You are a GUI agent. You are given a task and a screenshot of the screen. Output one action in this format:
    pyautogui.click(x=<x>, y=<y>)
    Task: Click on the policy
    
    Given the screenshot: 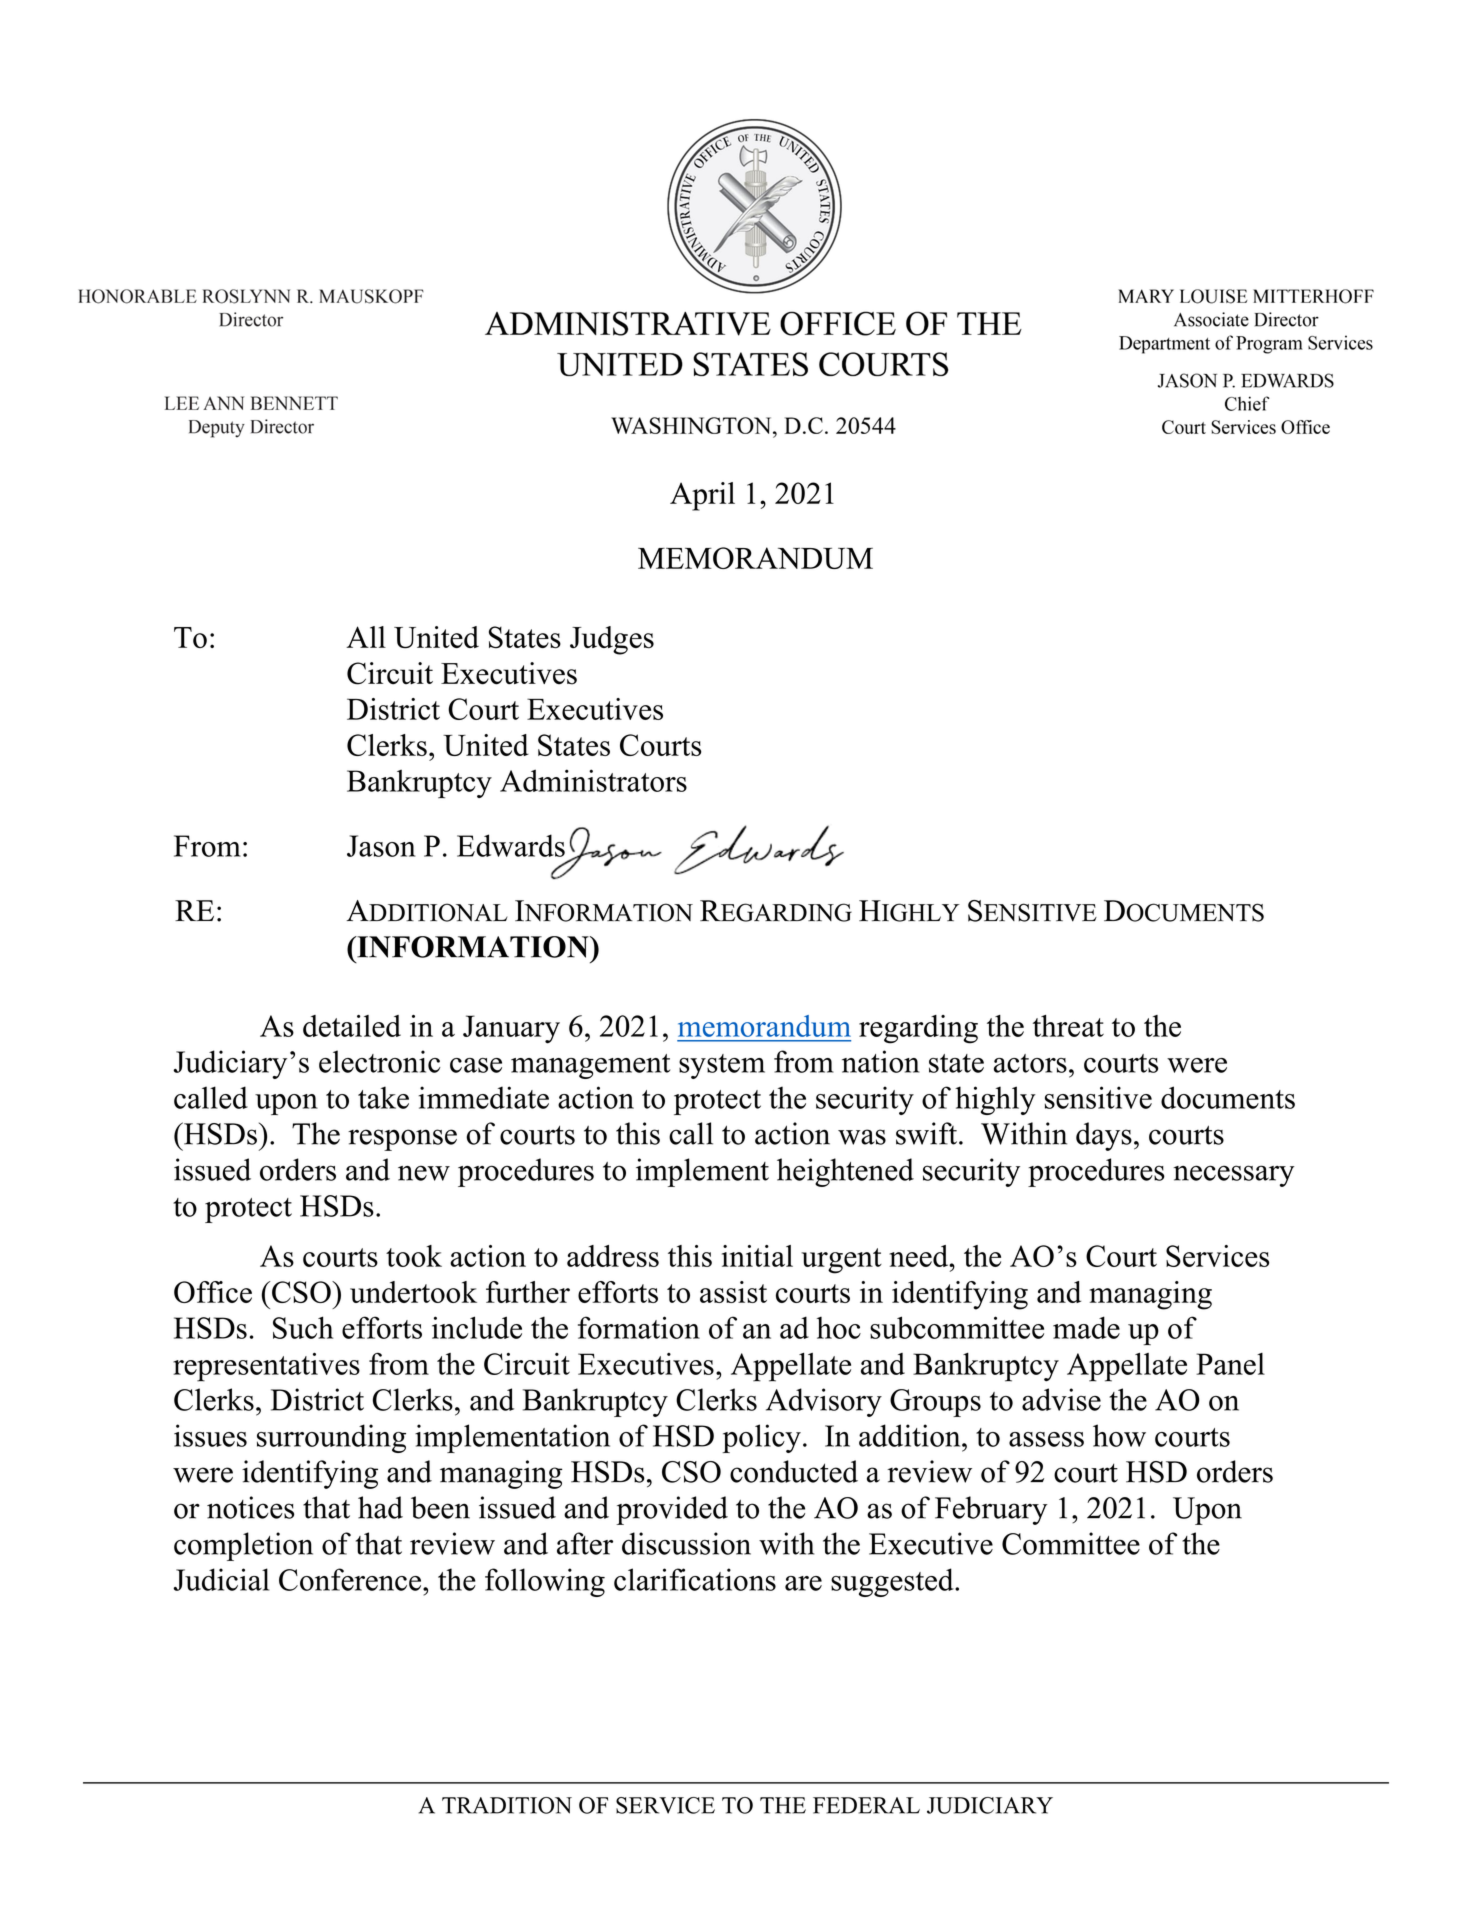 What is the action you would take?
    pyautogui.click(x=761, y=1438)
